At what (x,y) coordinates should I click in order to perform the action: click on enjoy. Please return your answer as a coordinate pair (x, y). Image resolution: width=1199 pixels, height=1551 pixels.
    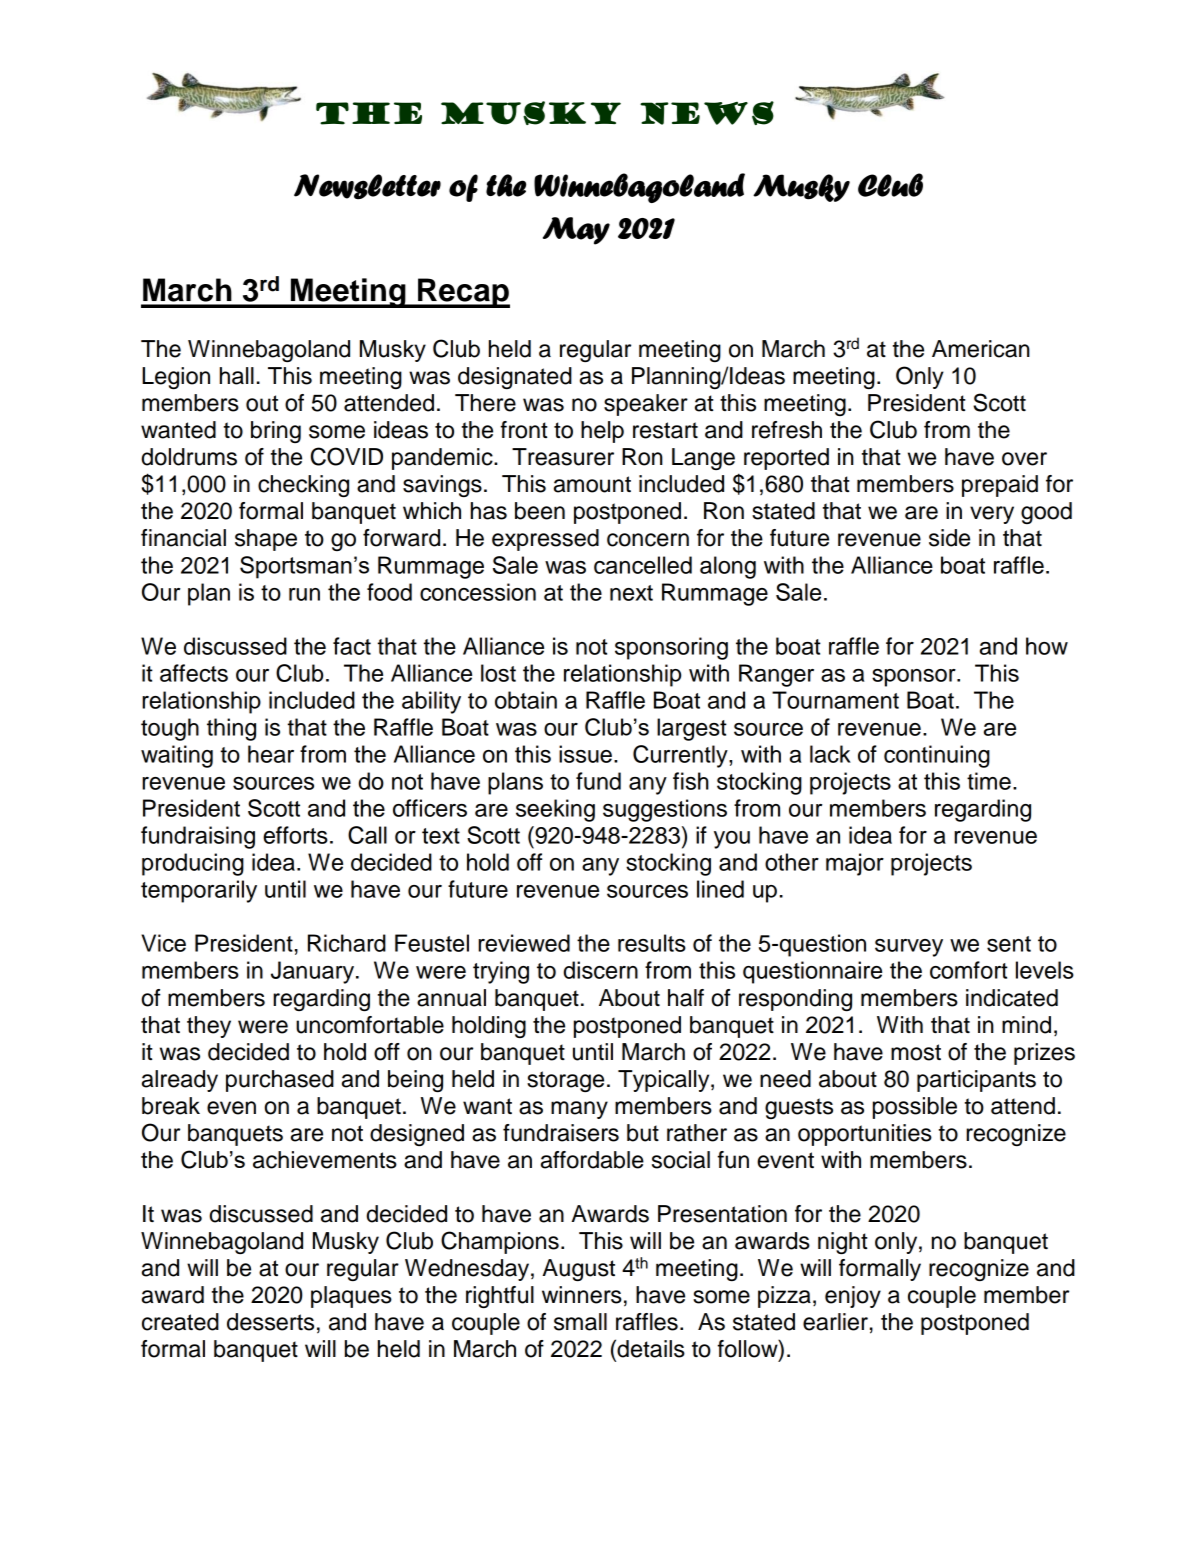
    Looking at the image, I should click on (853, 1297).
